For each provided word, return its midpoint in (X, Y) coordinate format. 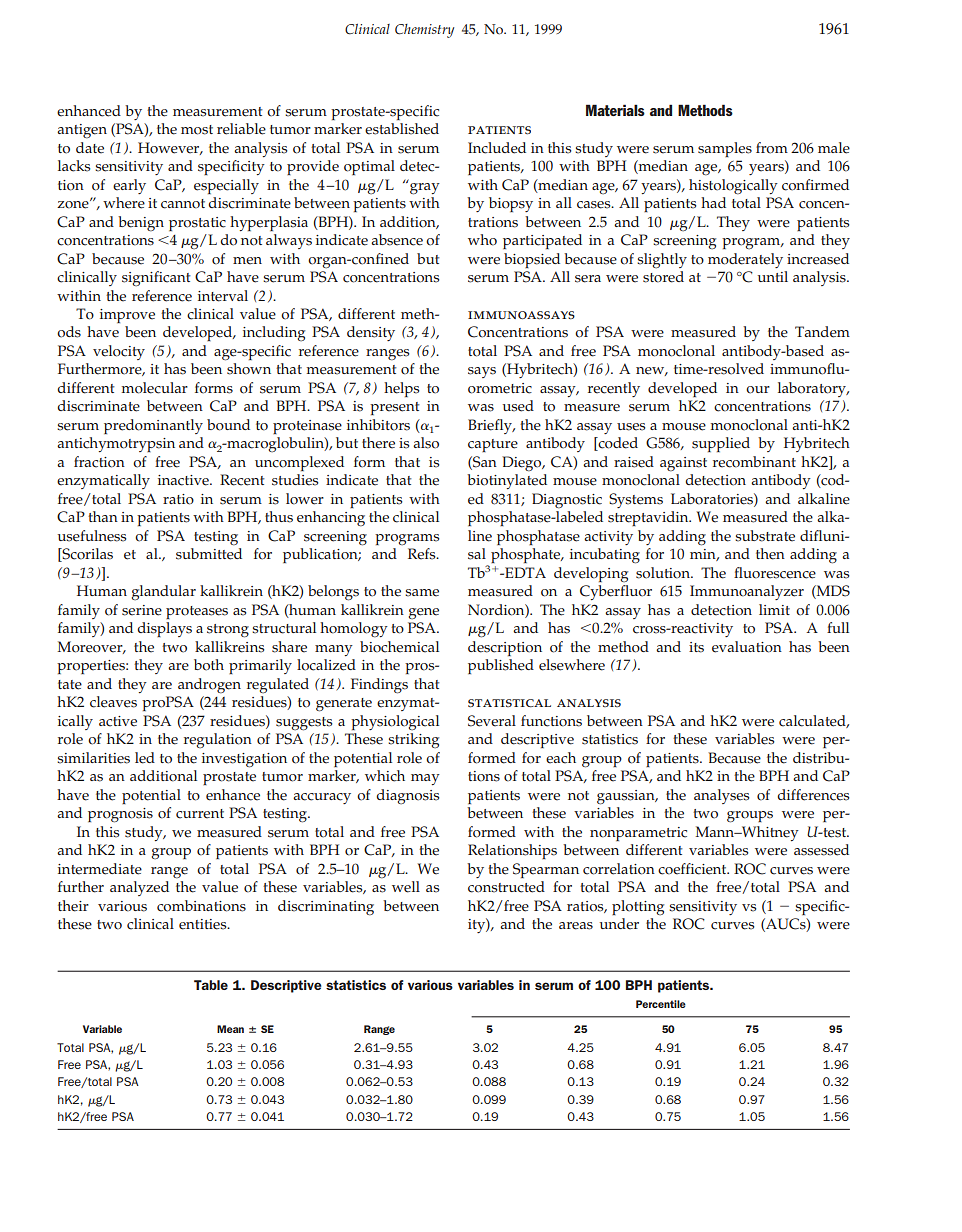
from (772, 148)
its (696, 647)
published (501, 666)
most (197, 130)
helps (401, 389)
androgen (209, 686)
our (758, 390)
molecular (155, 388)
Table (211, 985)
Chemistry (424, 31)
